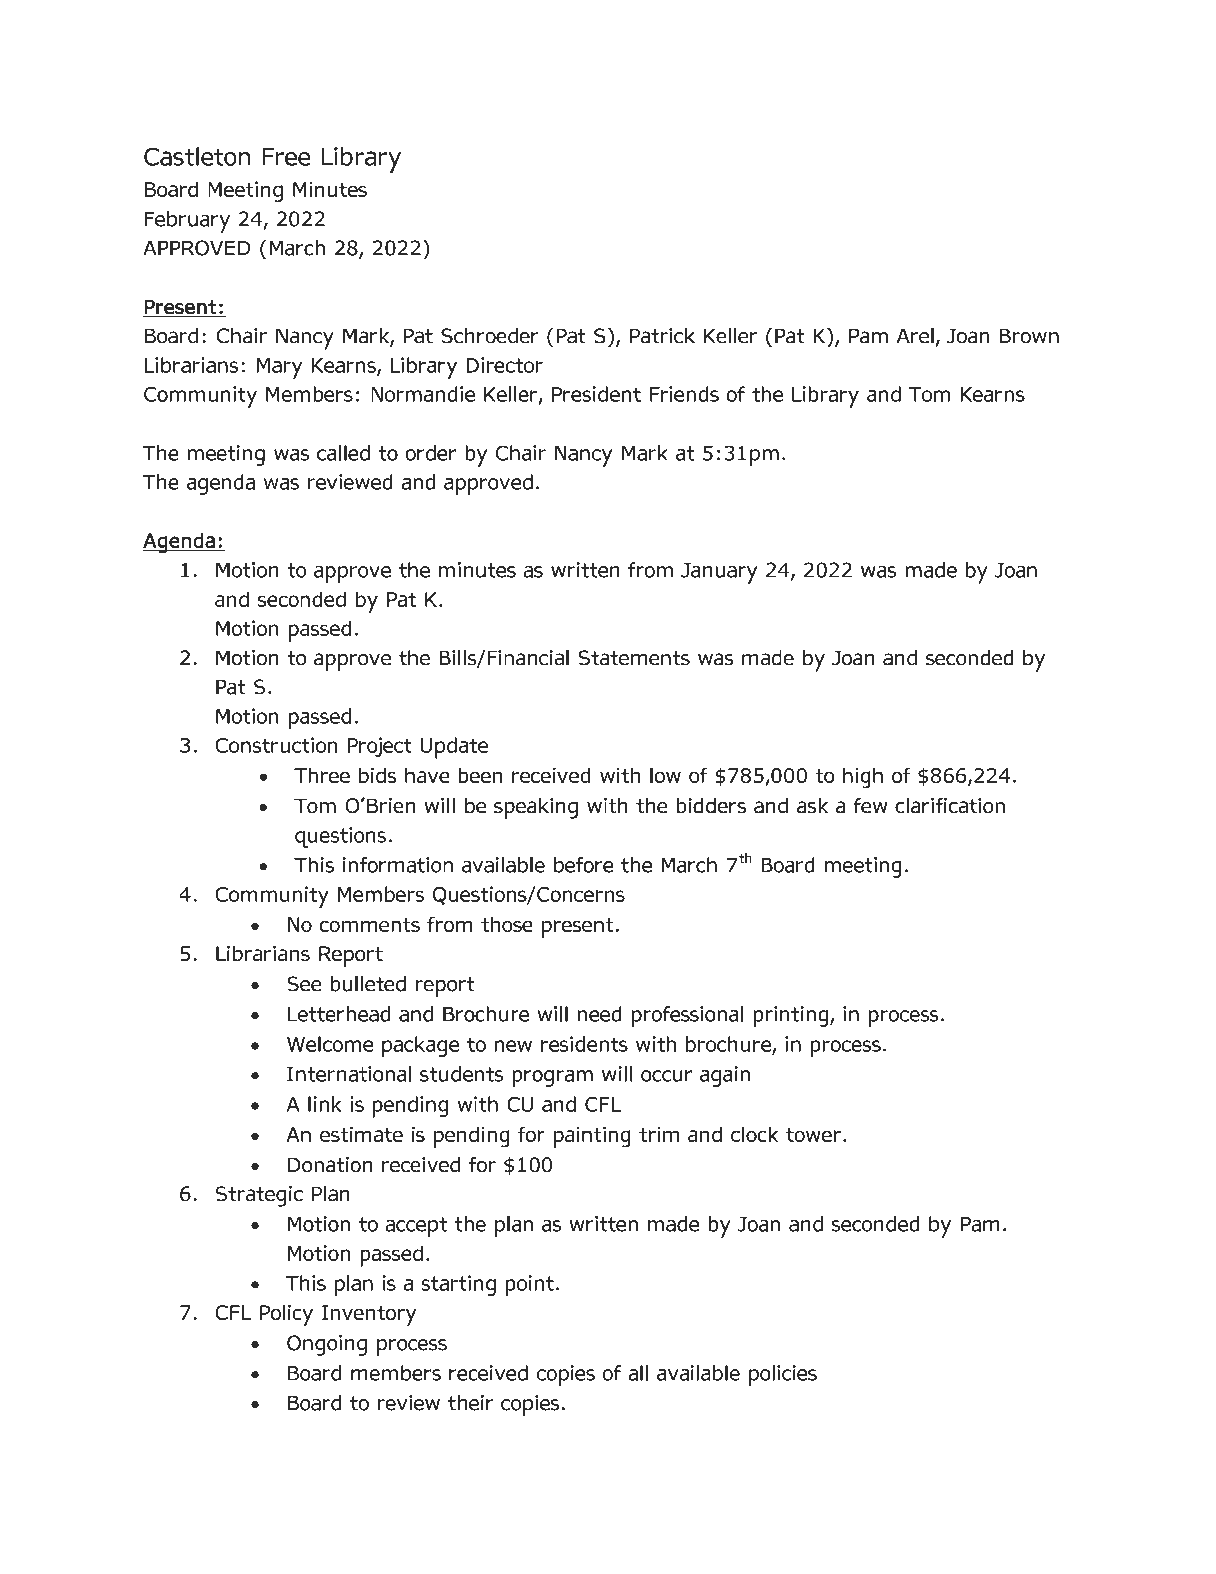 The height and width of the document is (1574, 1216). What do you see at coordinates (327, 1345) in the document?
I see `Ongoing` at bounding box center [327, 1345].
